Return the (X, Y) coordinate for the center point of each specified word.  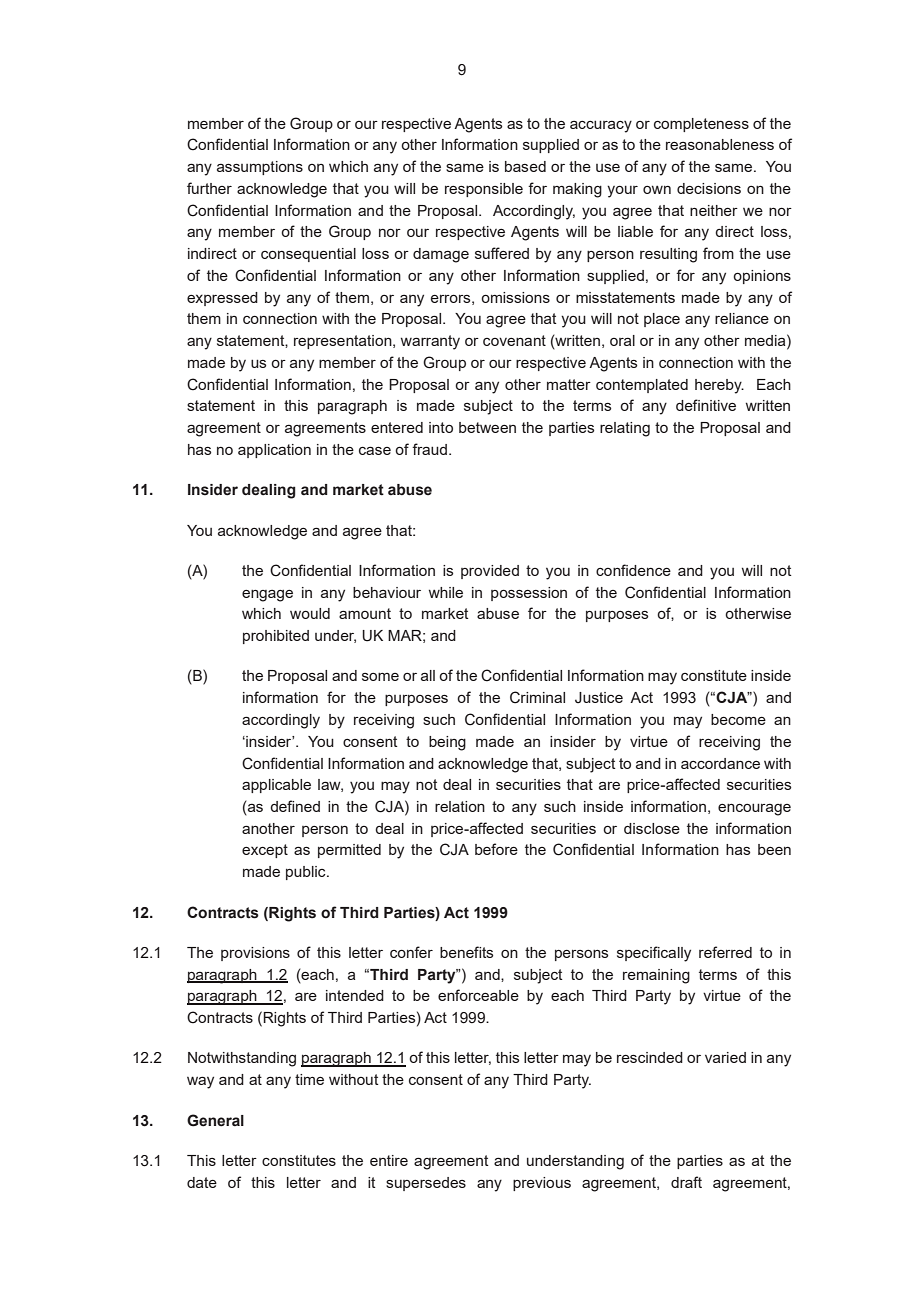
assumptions (260, 168)
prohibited (276, 637)
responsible (484, 190)
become (738, 719)
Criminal (537, 697)
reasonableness (720, 144)
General (215, 1120)
